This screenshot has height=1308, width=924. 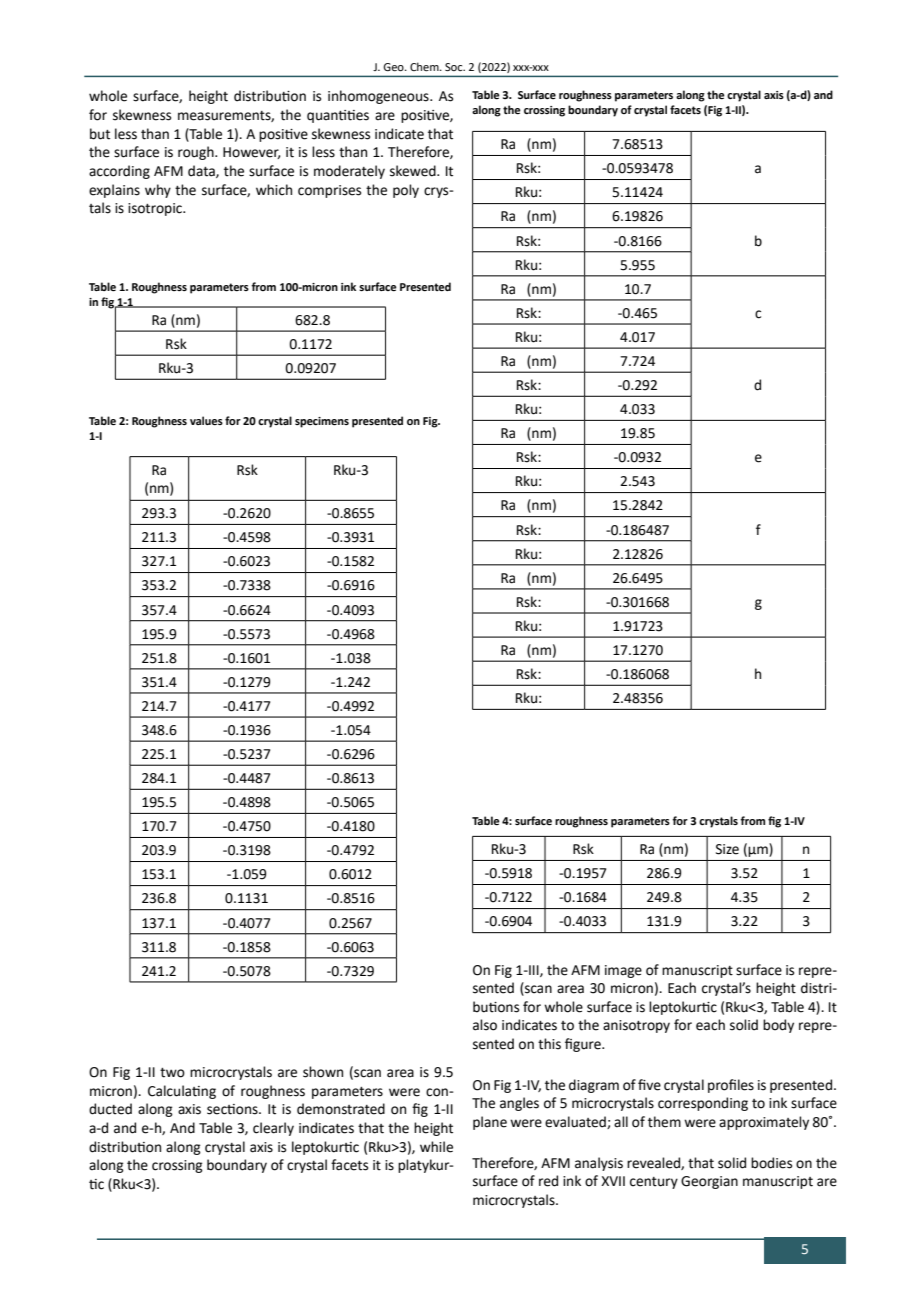 I want to click on sections, so click(x=233, y=1109).
